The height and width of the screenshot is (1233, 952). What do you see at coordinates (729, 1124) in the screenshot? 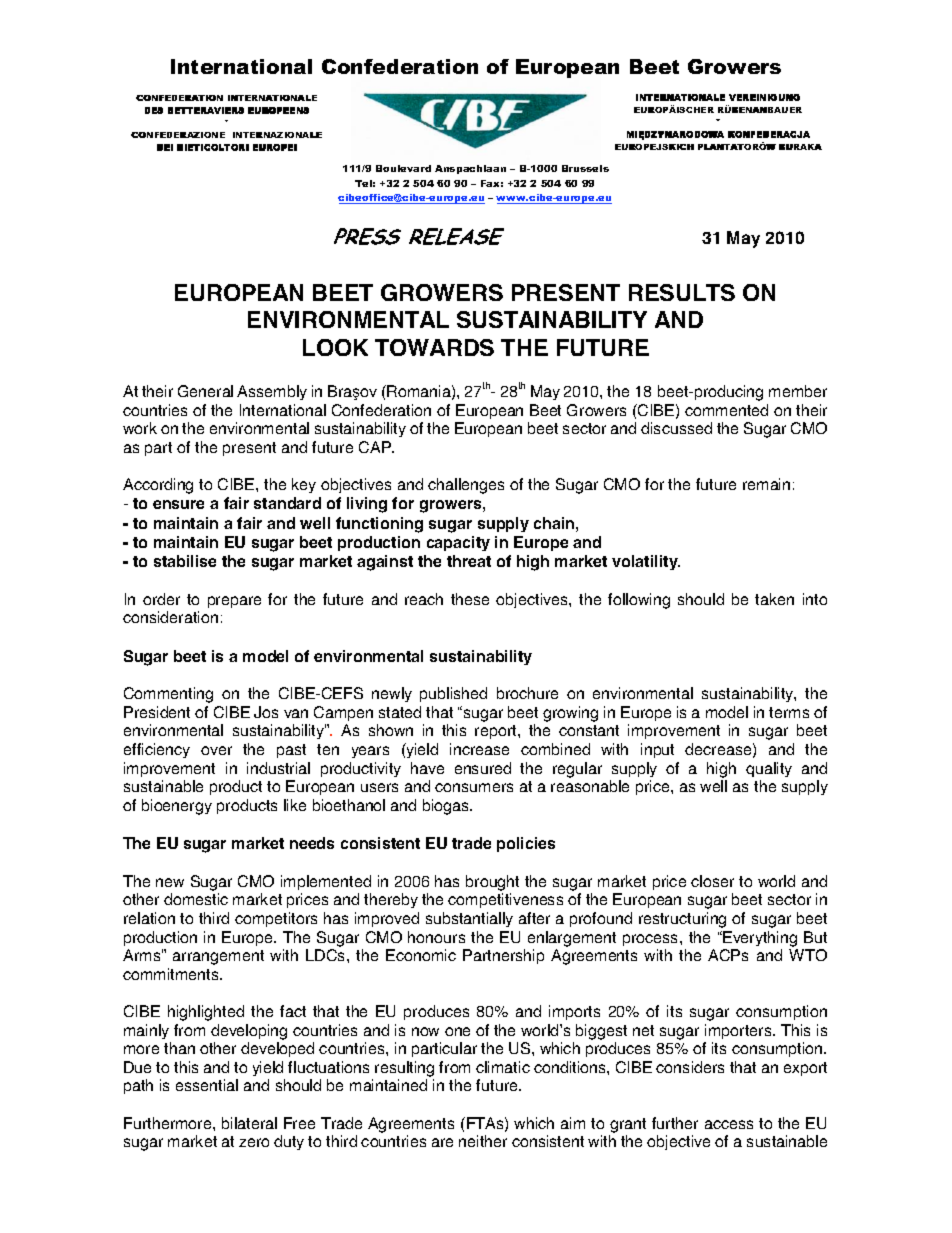
I see `access` at bounding box center [729, 1124].
